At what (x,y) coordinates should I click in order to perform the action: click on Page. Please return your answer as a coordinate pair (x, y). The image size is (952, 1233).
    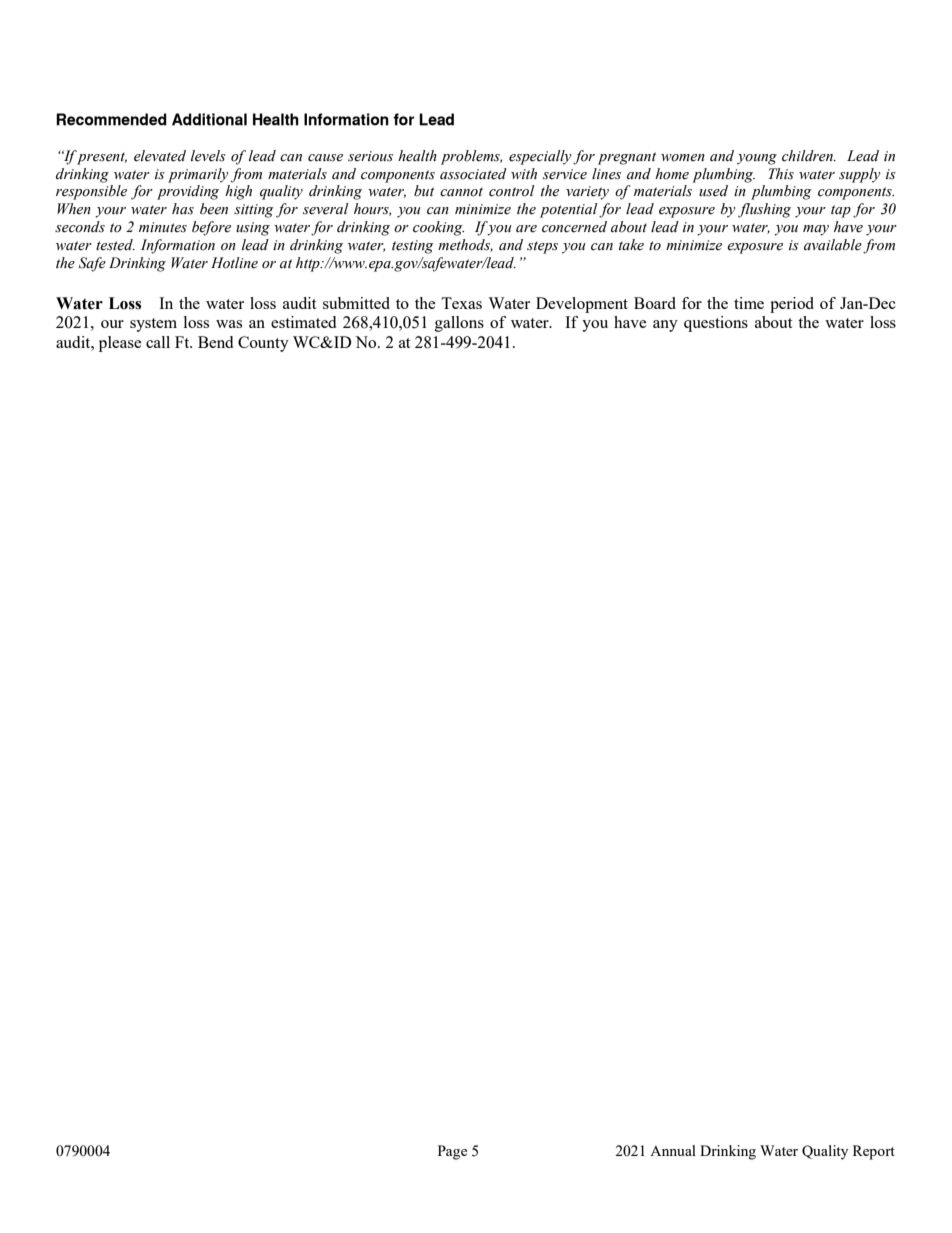
    Looking at the image, I should click on (452, 1152).
